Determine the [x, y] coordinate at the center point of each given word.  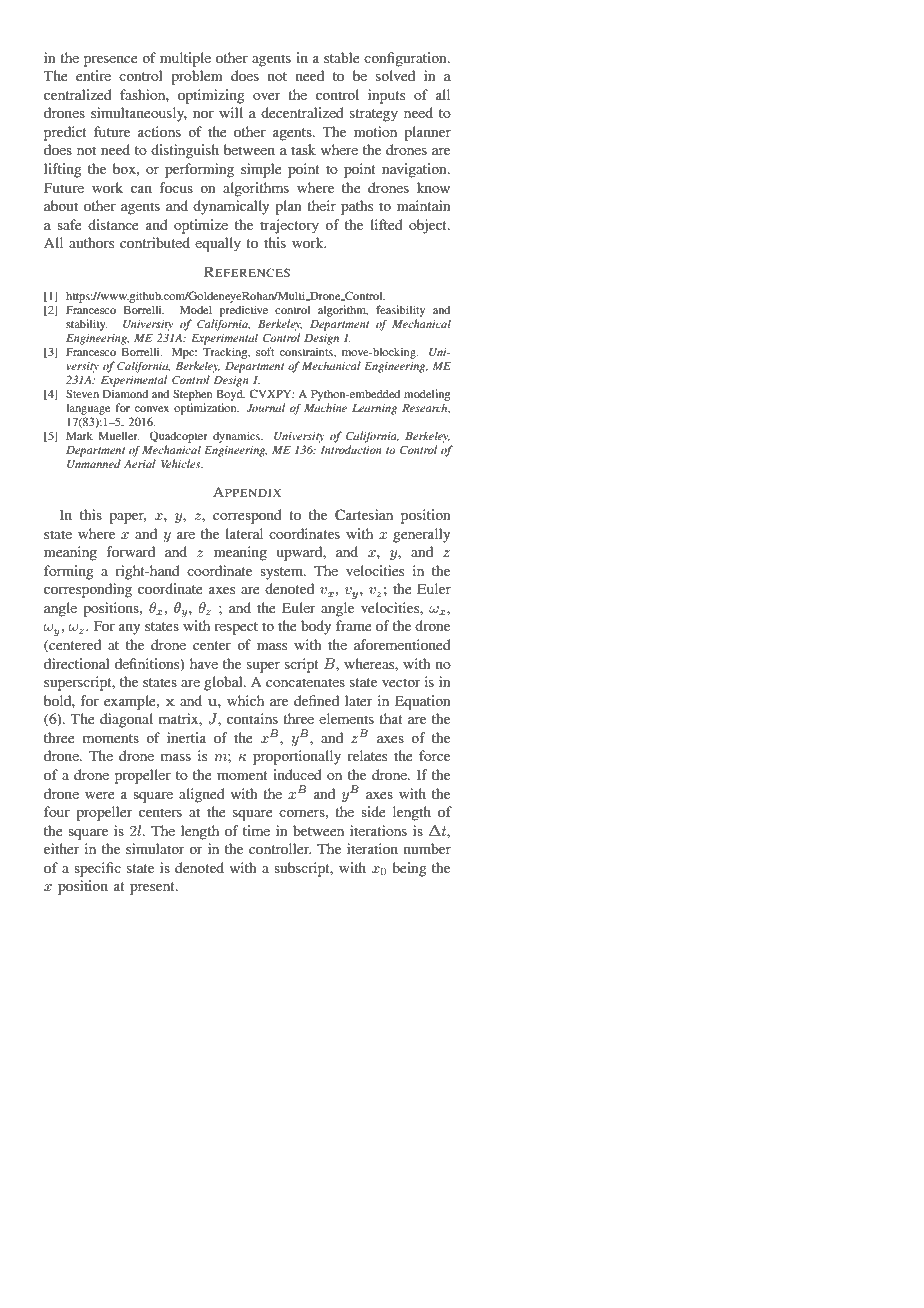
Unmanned [94, 463]
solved [395, 75]
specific [97, 869]
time [256, 830]
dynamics [237, 437]
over [267, 96]
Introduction [351, 449]
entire [93, 75]
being [409, 869]
